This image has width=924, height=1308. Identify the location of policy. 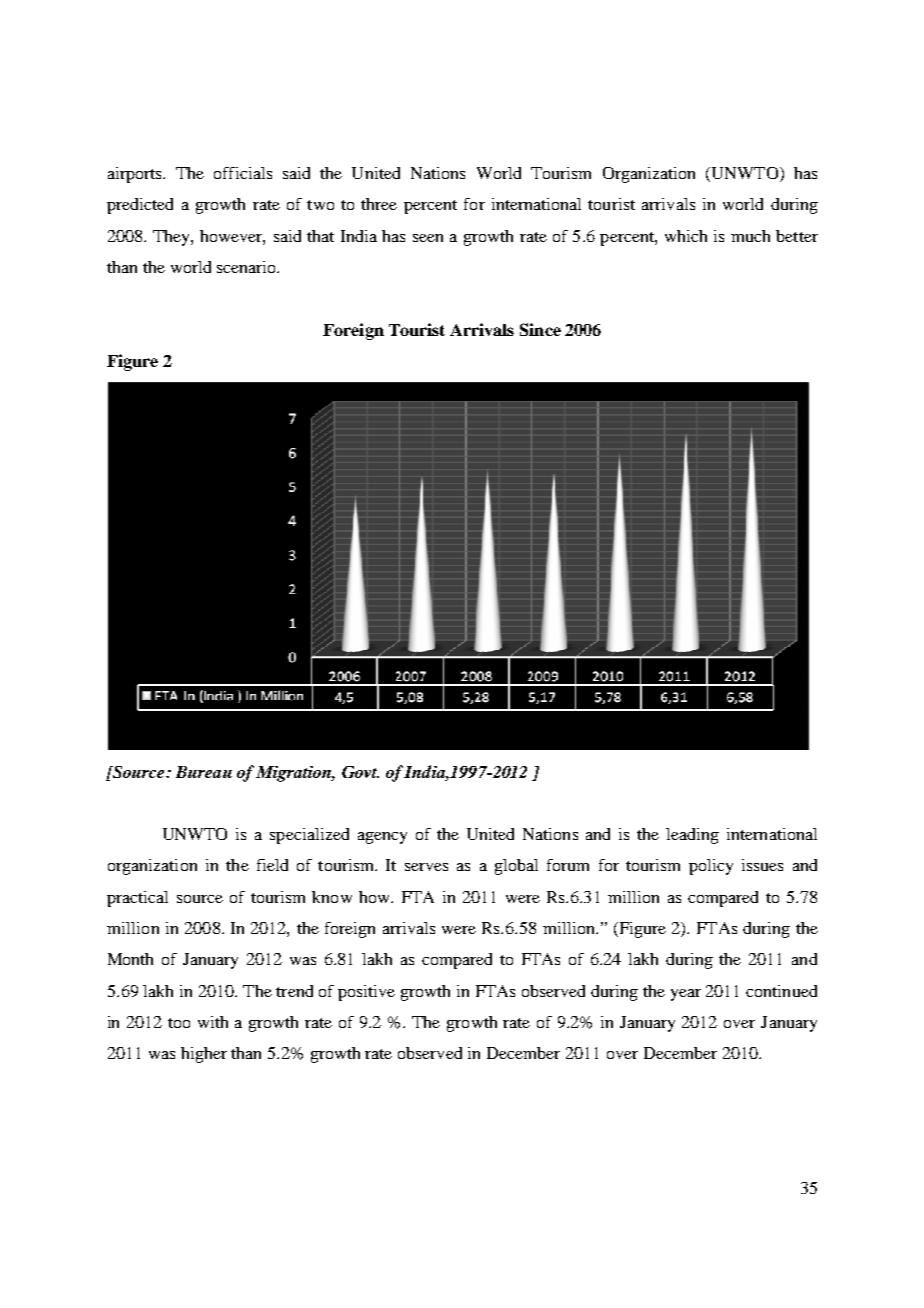
(711, 867).
